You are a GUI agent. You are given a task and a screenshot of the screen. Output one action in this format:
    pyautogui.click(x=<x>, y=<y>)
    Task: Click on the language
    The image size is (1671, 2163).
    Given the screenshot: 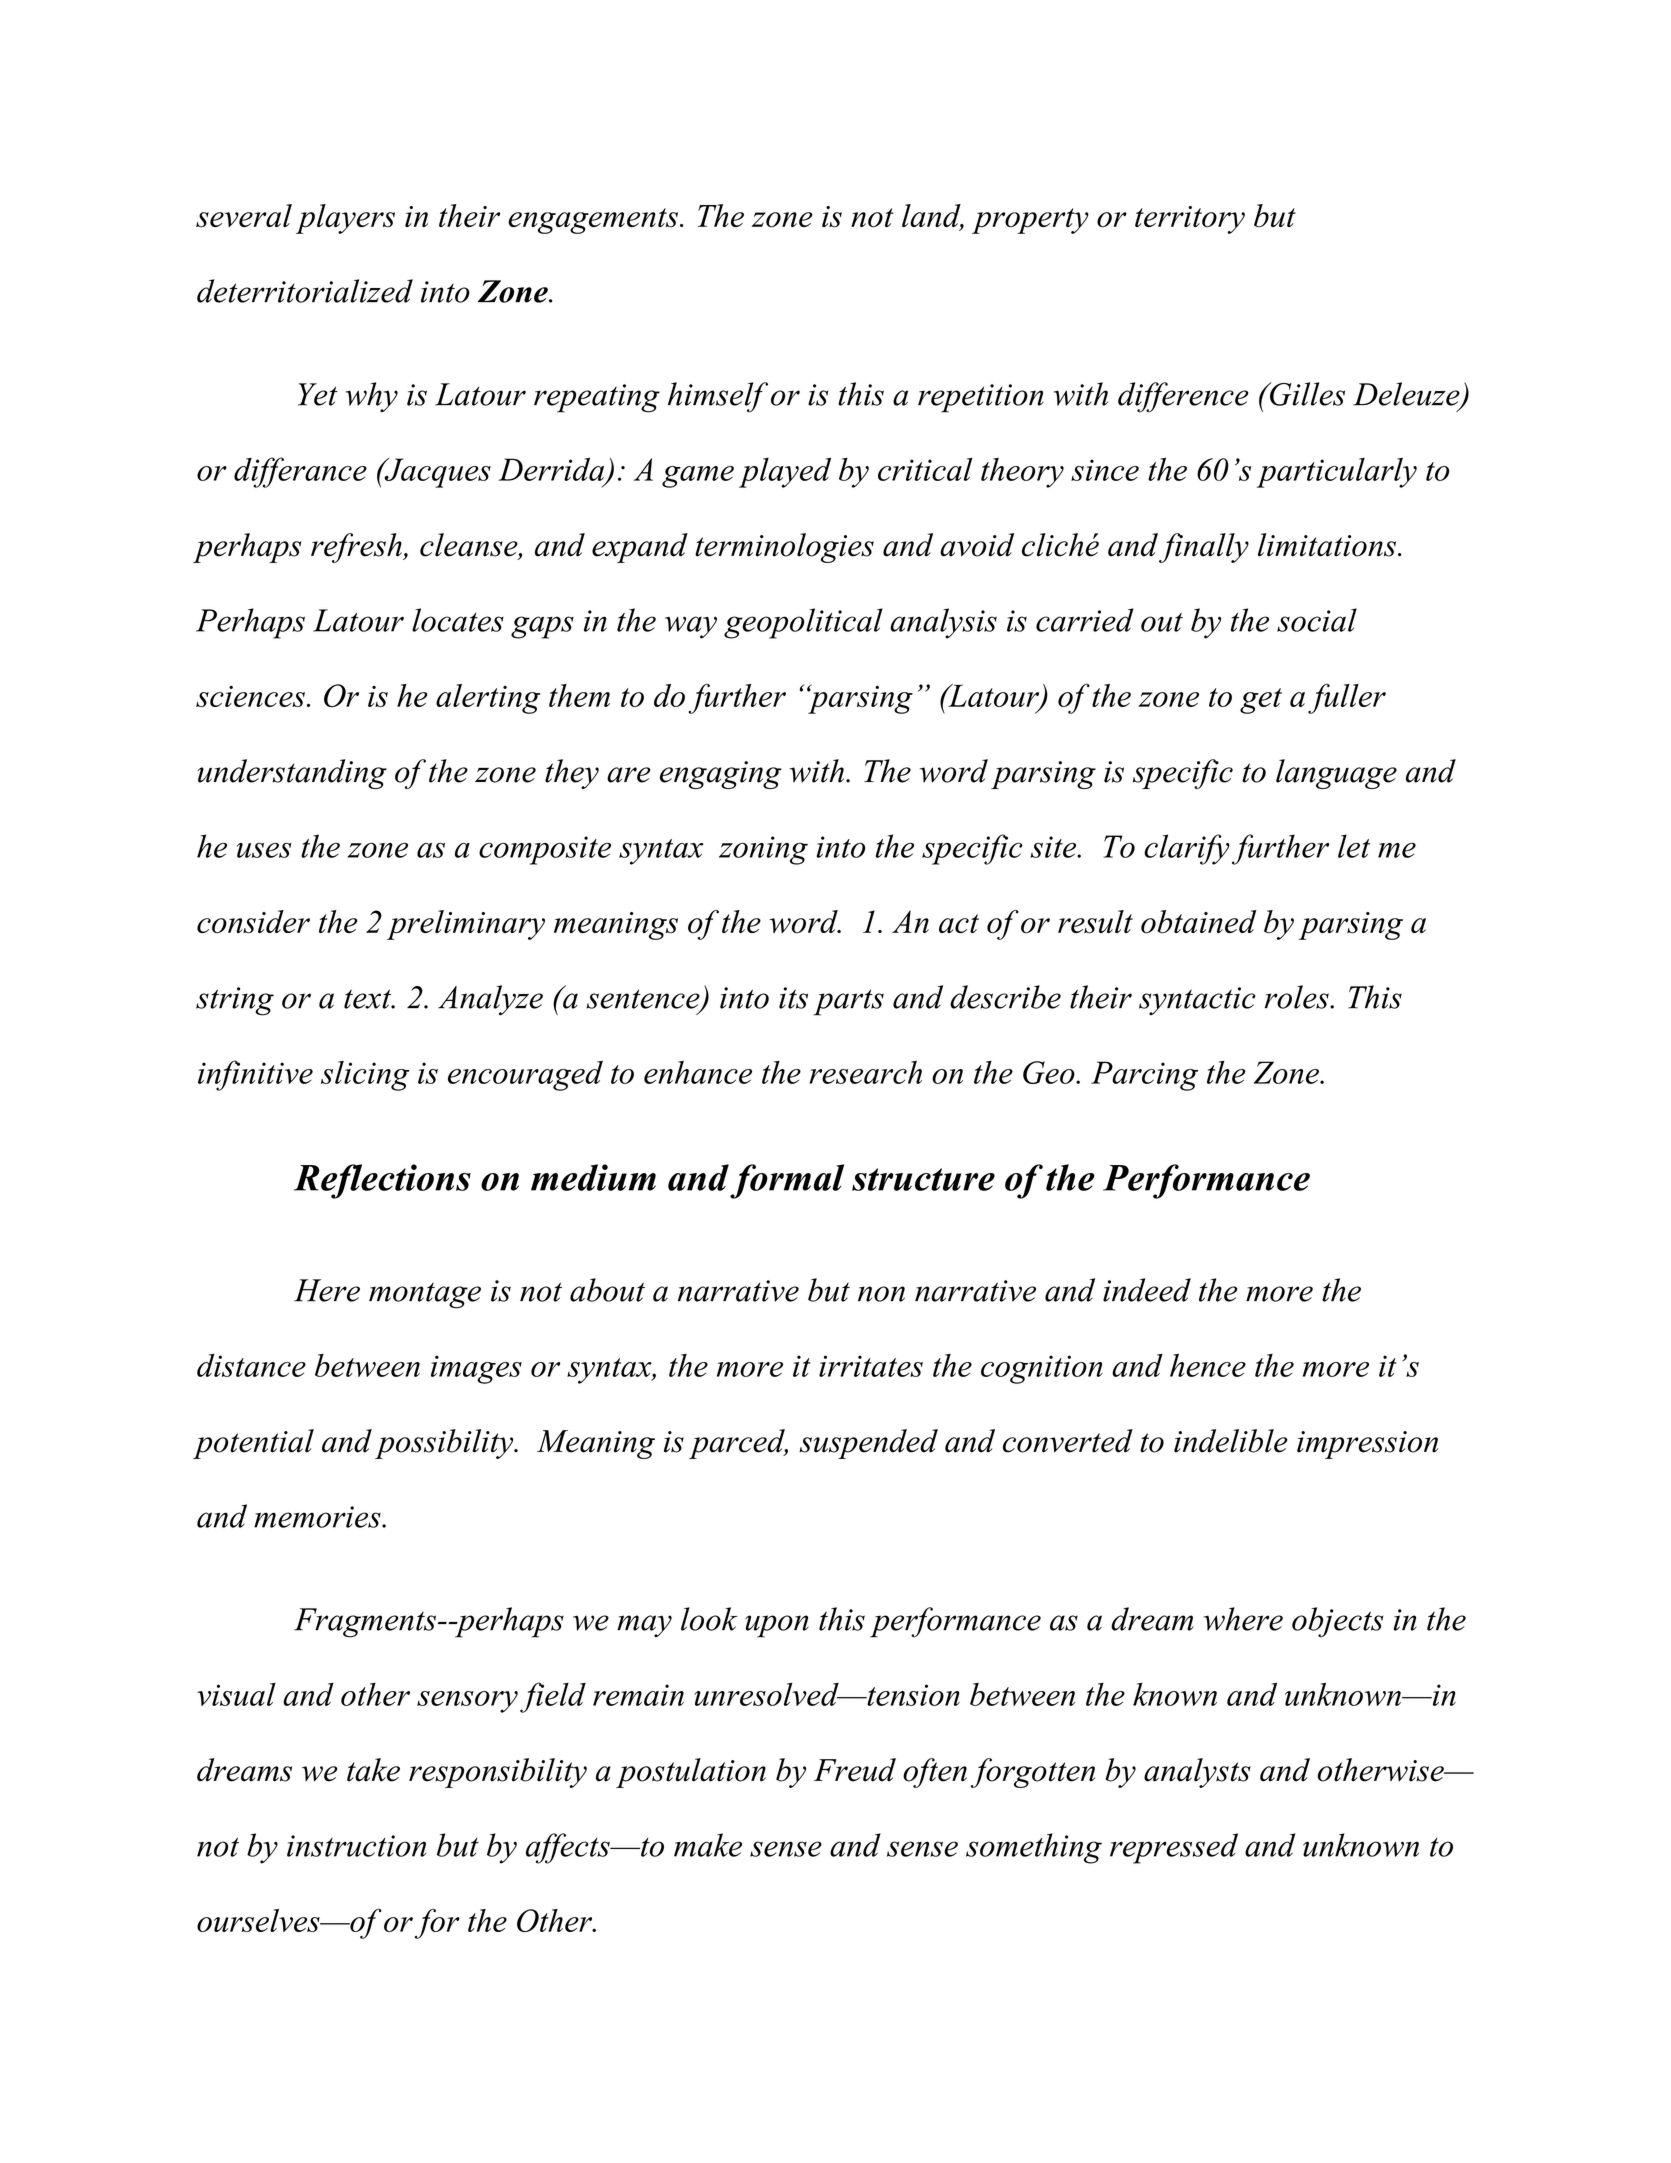 What is the action you would take?
    pyautogui.click(x=1336, y=774)
